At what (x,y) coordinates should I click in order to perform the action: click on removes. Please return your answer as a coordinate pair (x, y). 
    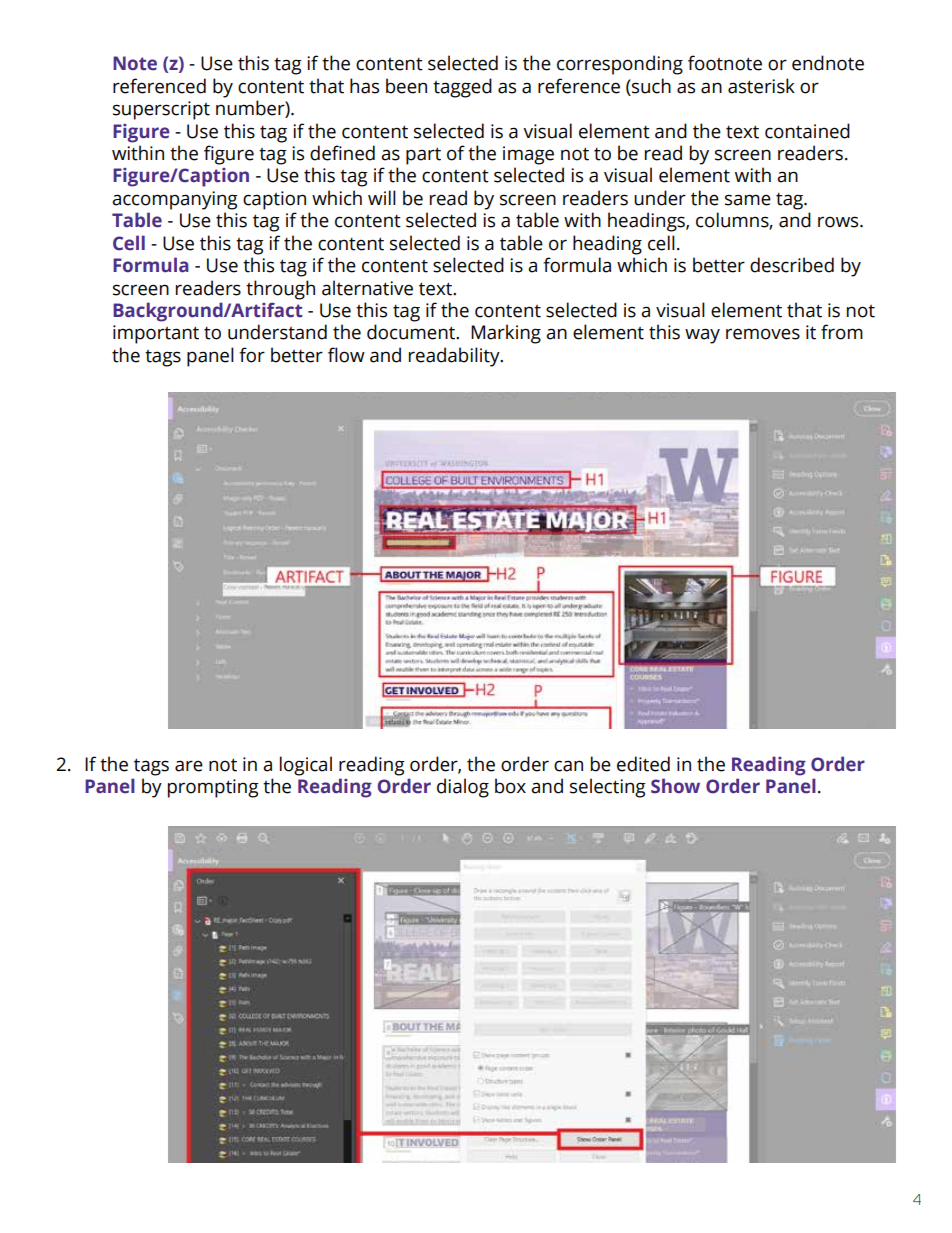
    Looking at the image, I should click on (763, 334).
